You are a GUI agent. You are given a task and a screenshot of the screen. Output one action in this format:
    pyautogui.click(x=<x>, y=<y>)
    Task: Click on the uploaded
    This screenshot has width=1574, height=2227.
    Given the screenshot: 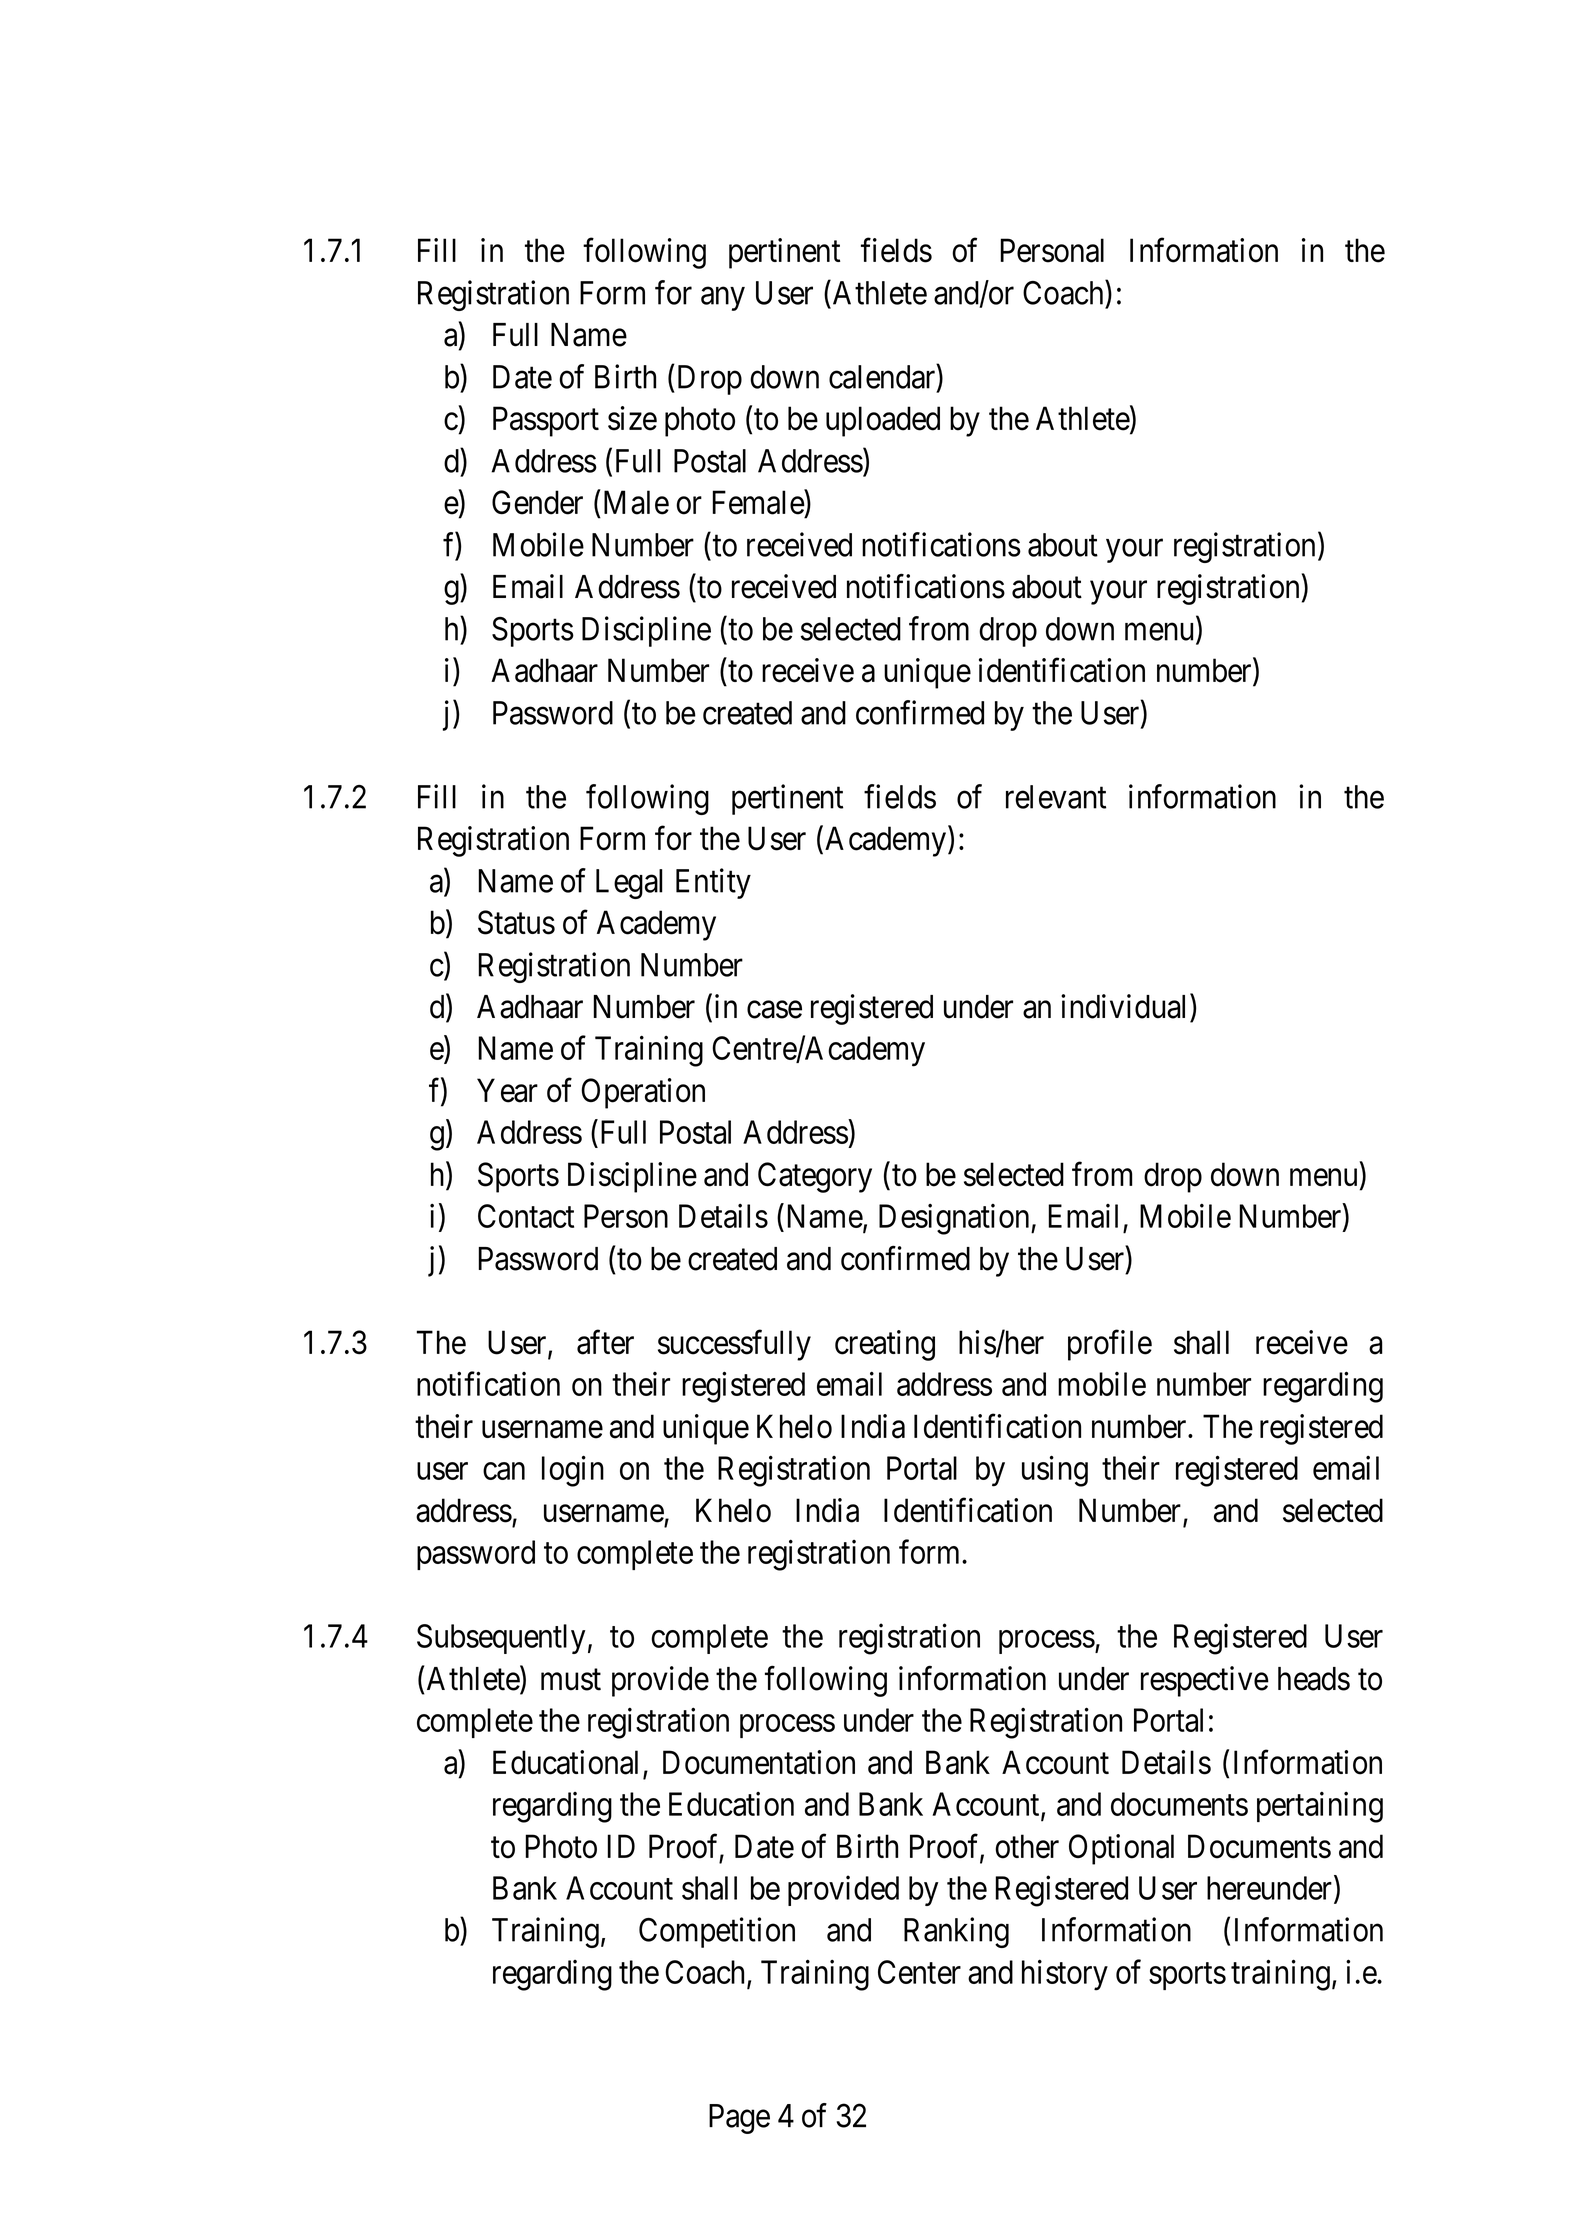 What is the action you would take?
    pyautogui.click(x=883, y=421)
